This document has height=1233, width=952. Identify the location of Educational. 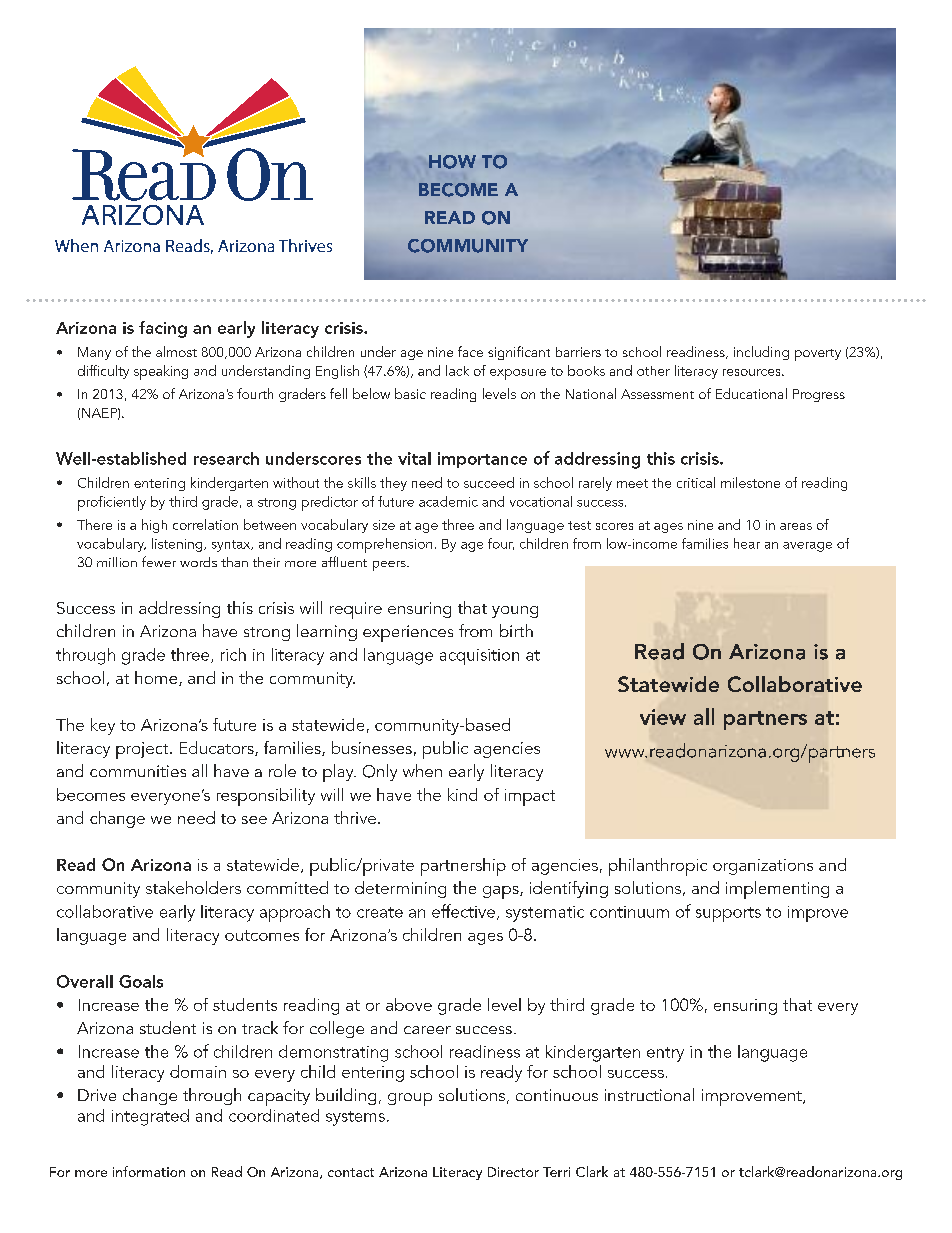
(751, 393).
